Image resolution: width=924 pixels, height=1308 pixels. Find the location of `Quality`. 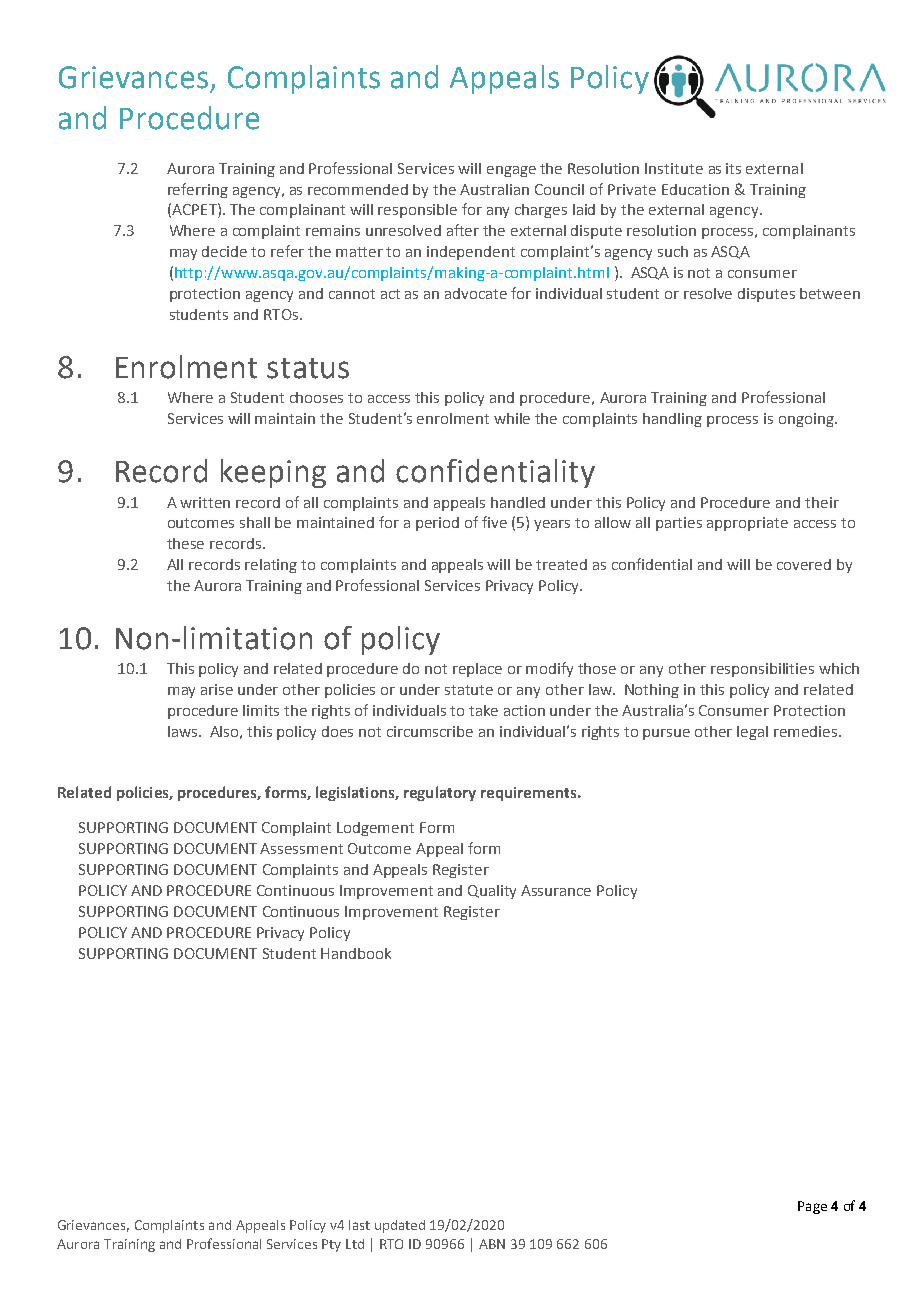

Quality is located at coordinates (492, 892).
